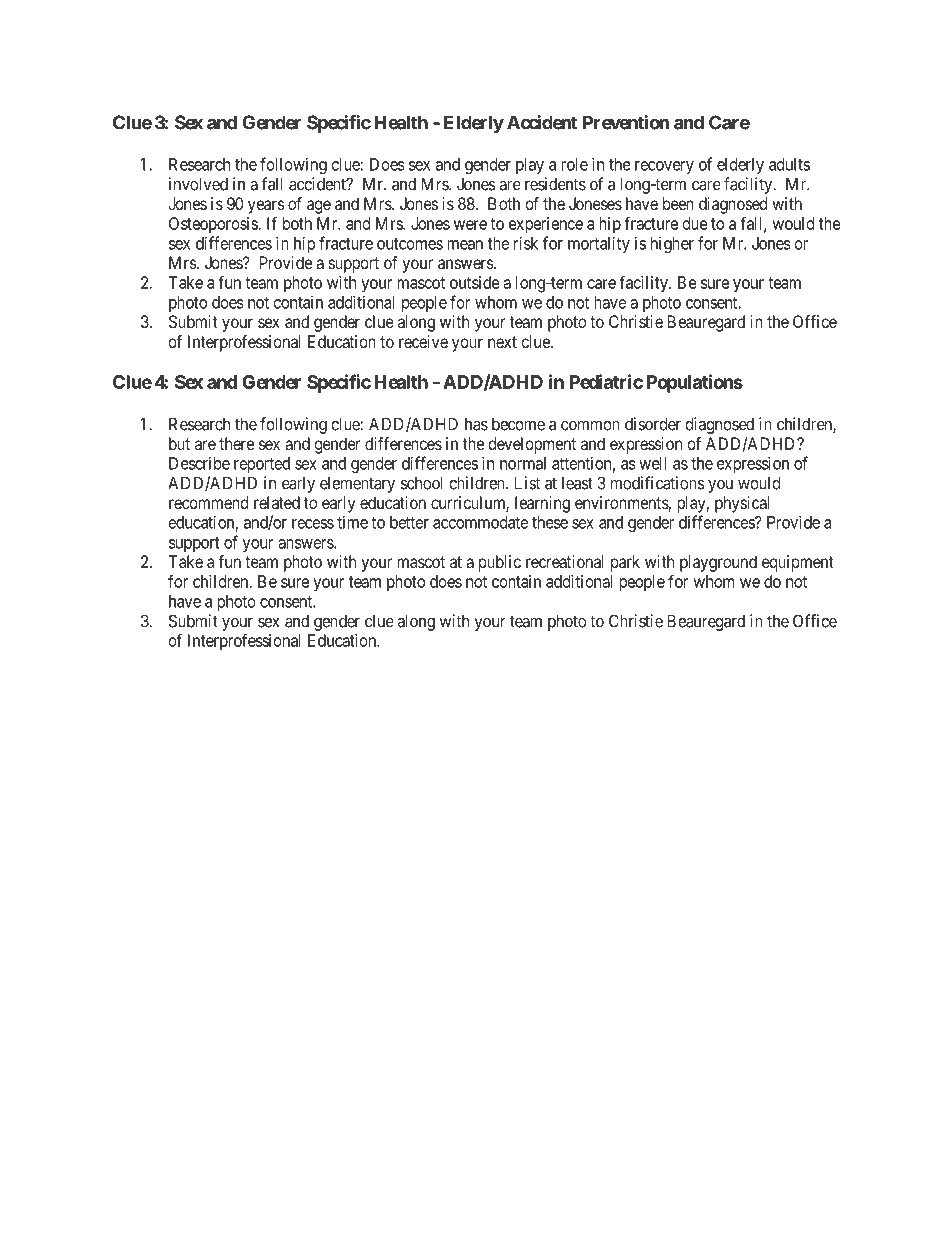  What do you see at coordinates (653, 463) in the image?
I see `well` at bounding box center [653, 463].
